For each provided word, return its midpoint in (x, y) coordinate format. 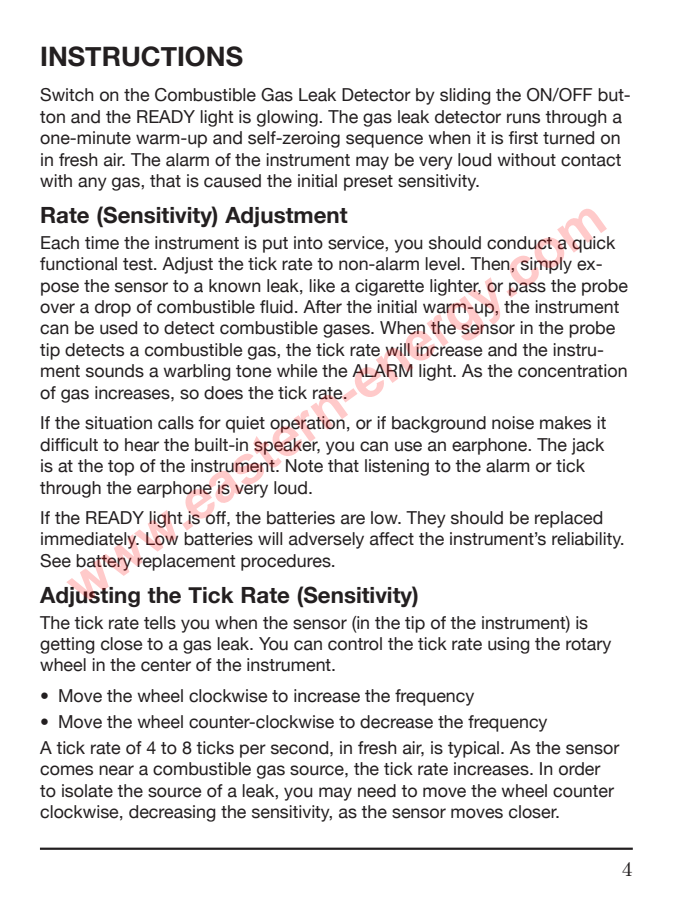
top (121, 468)
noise (513, 423)
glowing (288, 118)
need (377, 791)
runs (523, 118)
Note (304, 466)
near (116, 770)
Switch (67, 95)
